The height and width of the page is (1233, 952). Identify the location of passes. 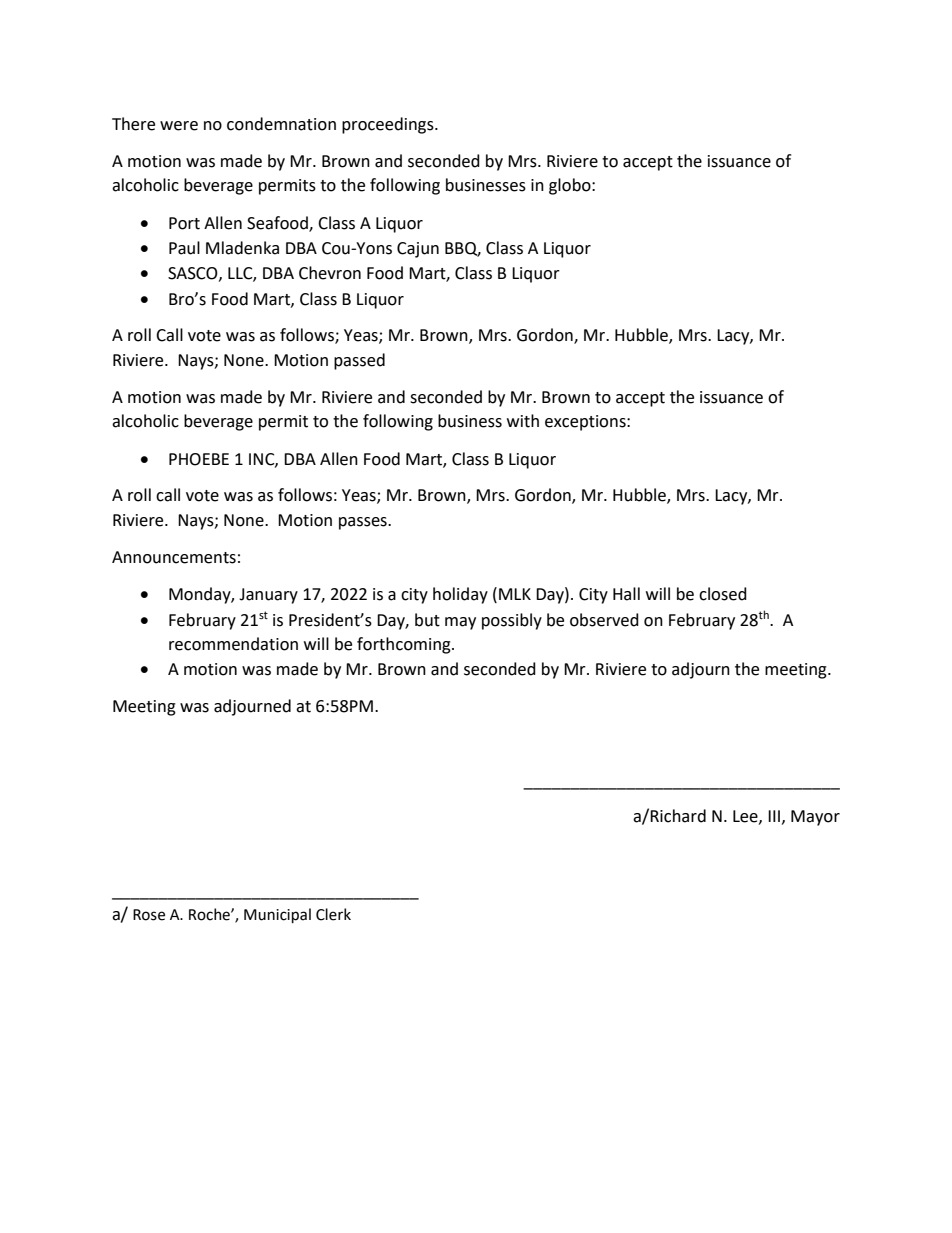
(364, 523).
